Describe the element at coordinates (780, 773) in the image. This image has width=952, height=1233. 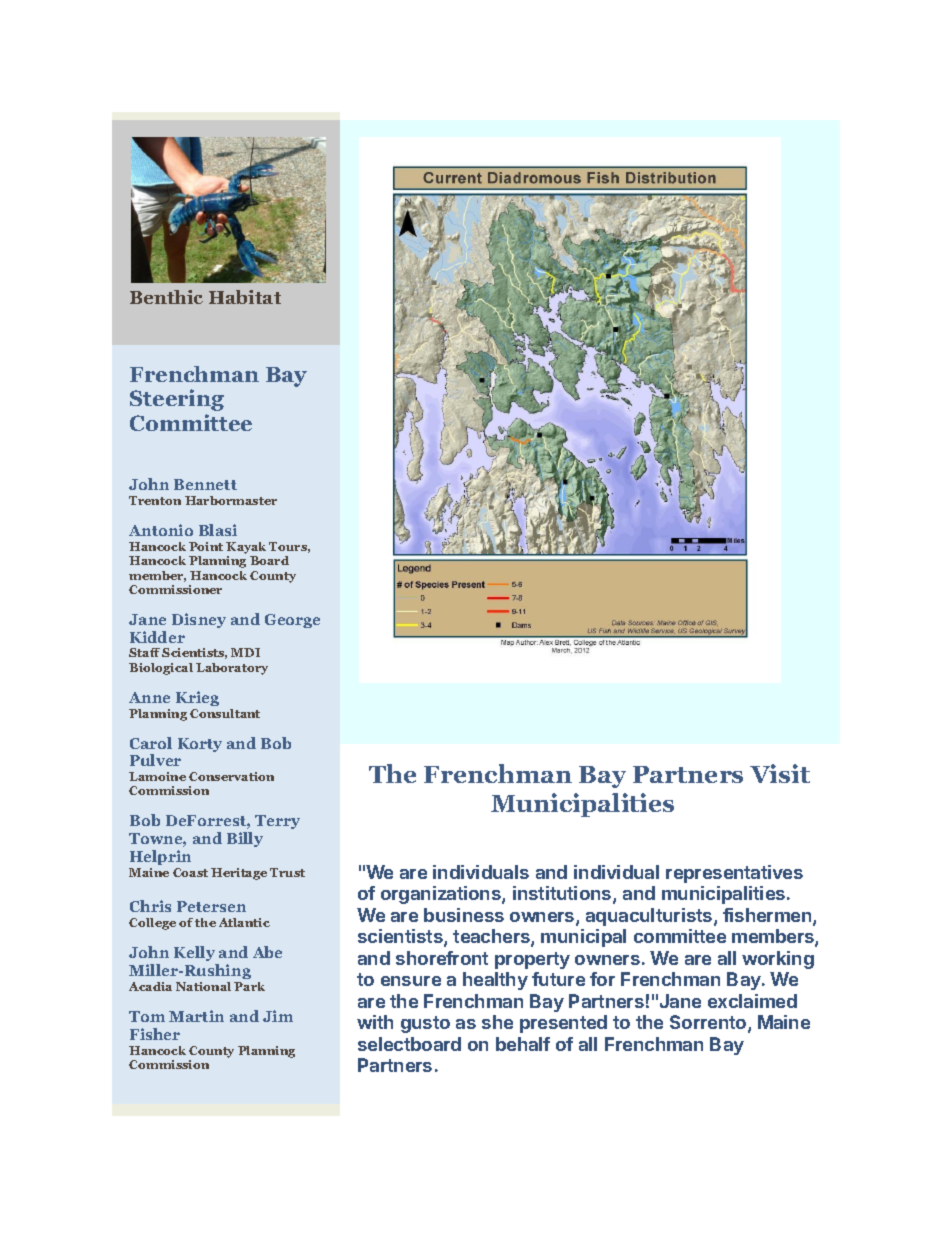
I see `Visit` at that location.
